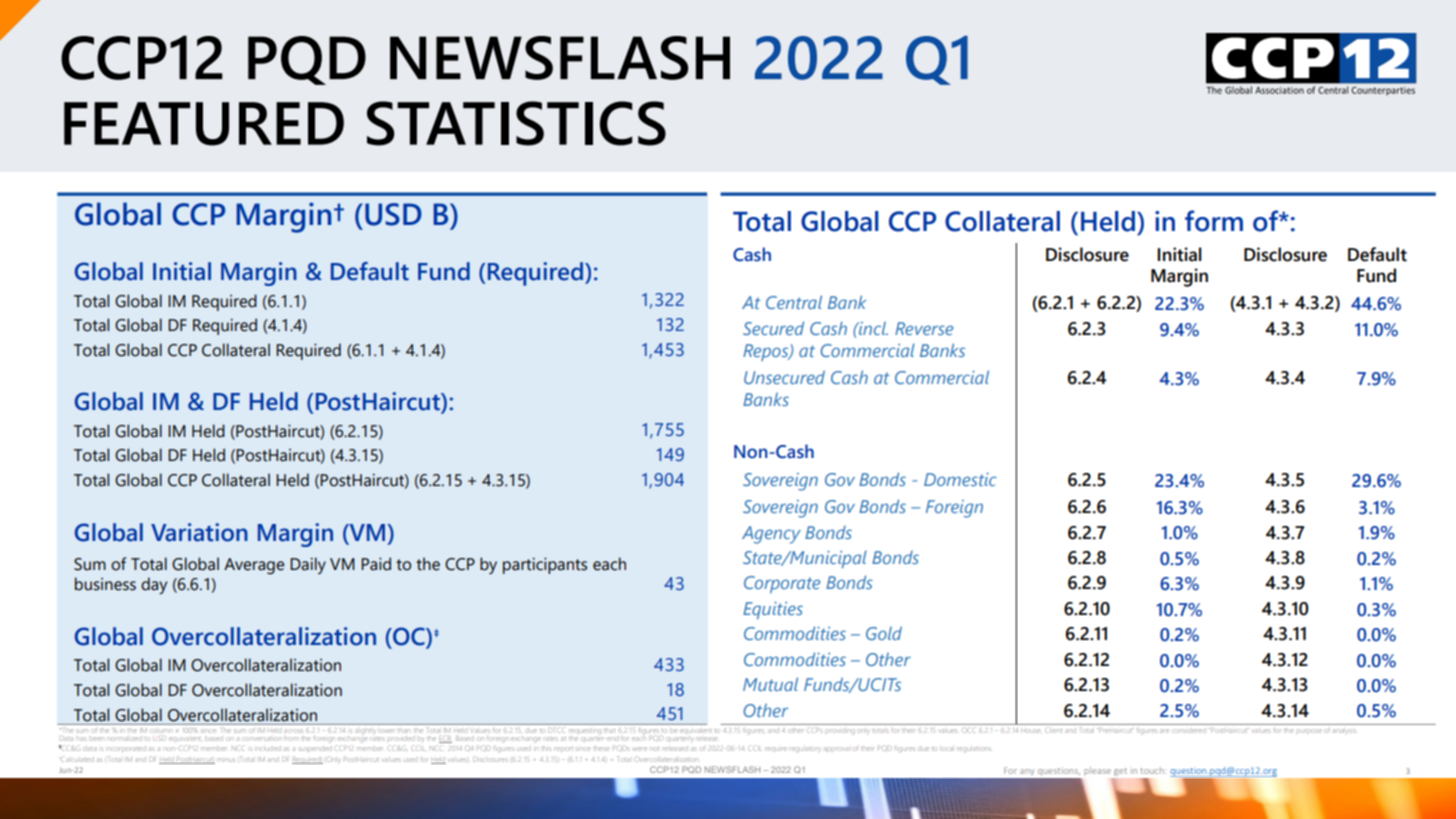  Describe the element at coordinates (771, 535) in the screenshot. I see `Agency` at that location.
